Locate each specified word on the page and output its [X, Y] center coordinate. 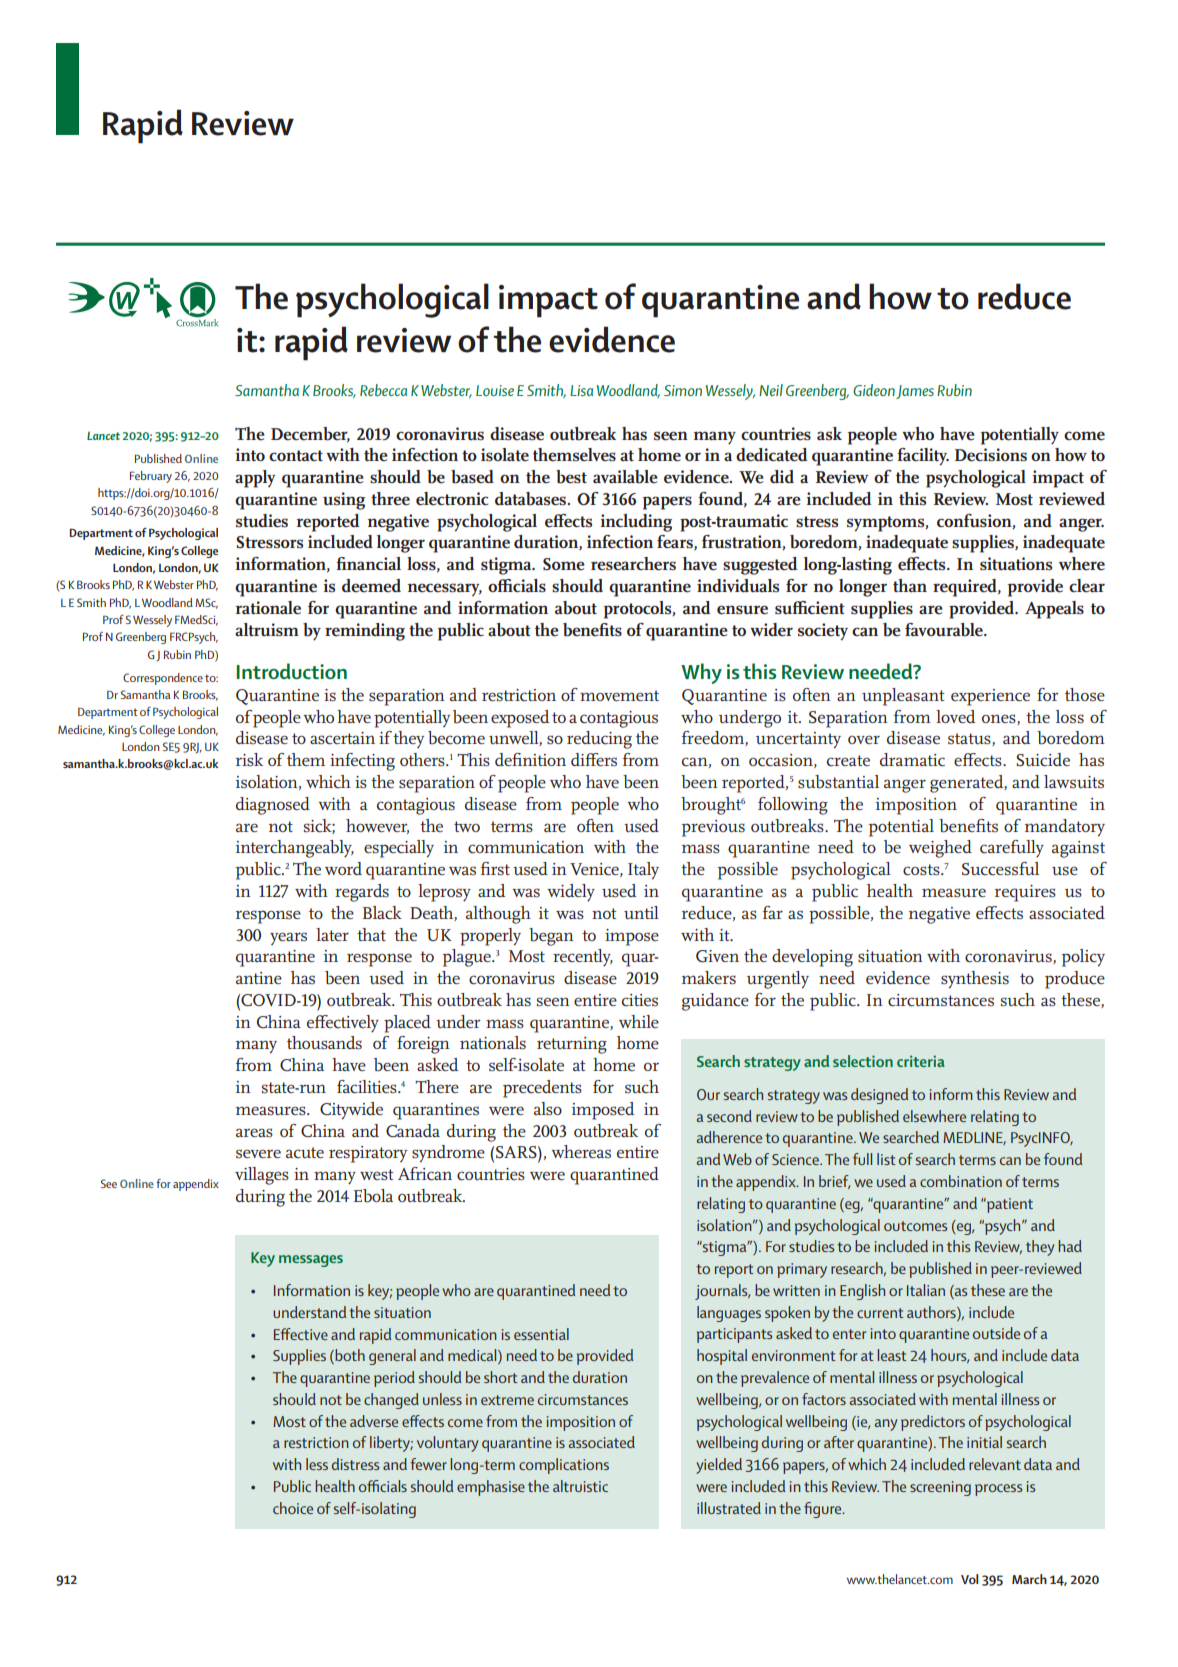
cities [640, 1000]
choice [293, 1508]
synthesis [975, 980]
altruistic [580, 1486]
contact [296, 455]
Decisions [991, 455]
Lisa [581, 390]
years [288, 938]
